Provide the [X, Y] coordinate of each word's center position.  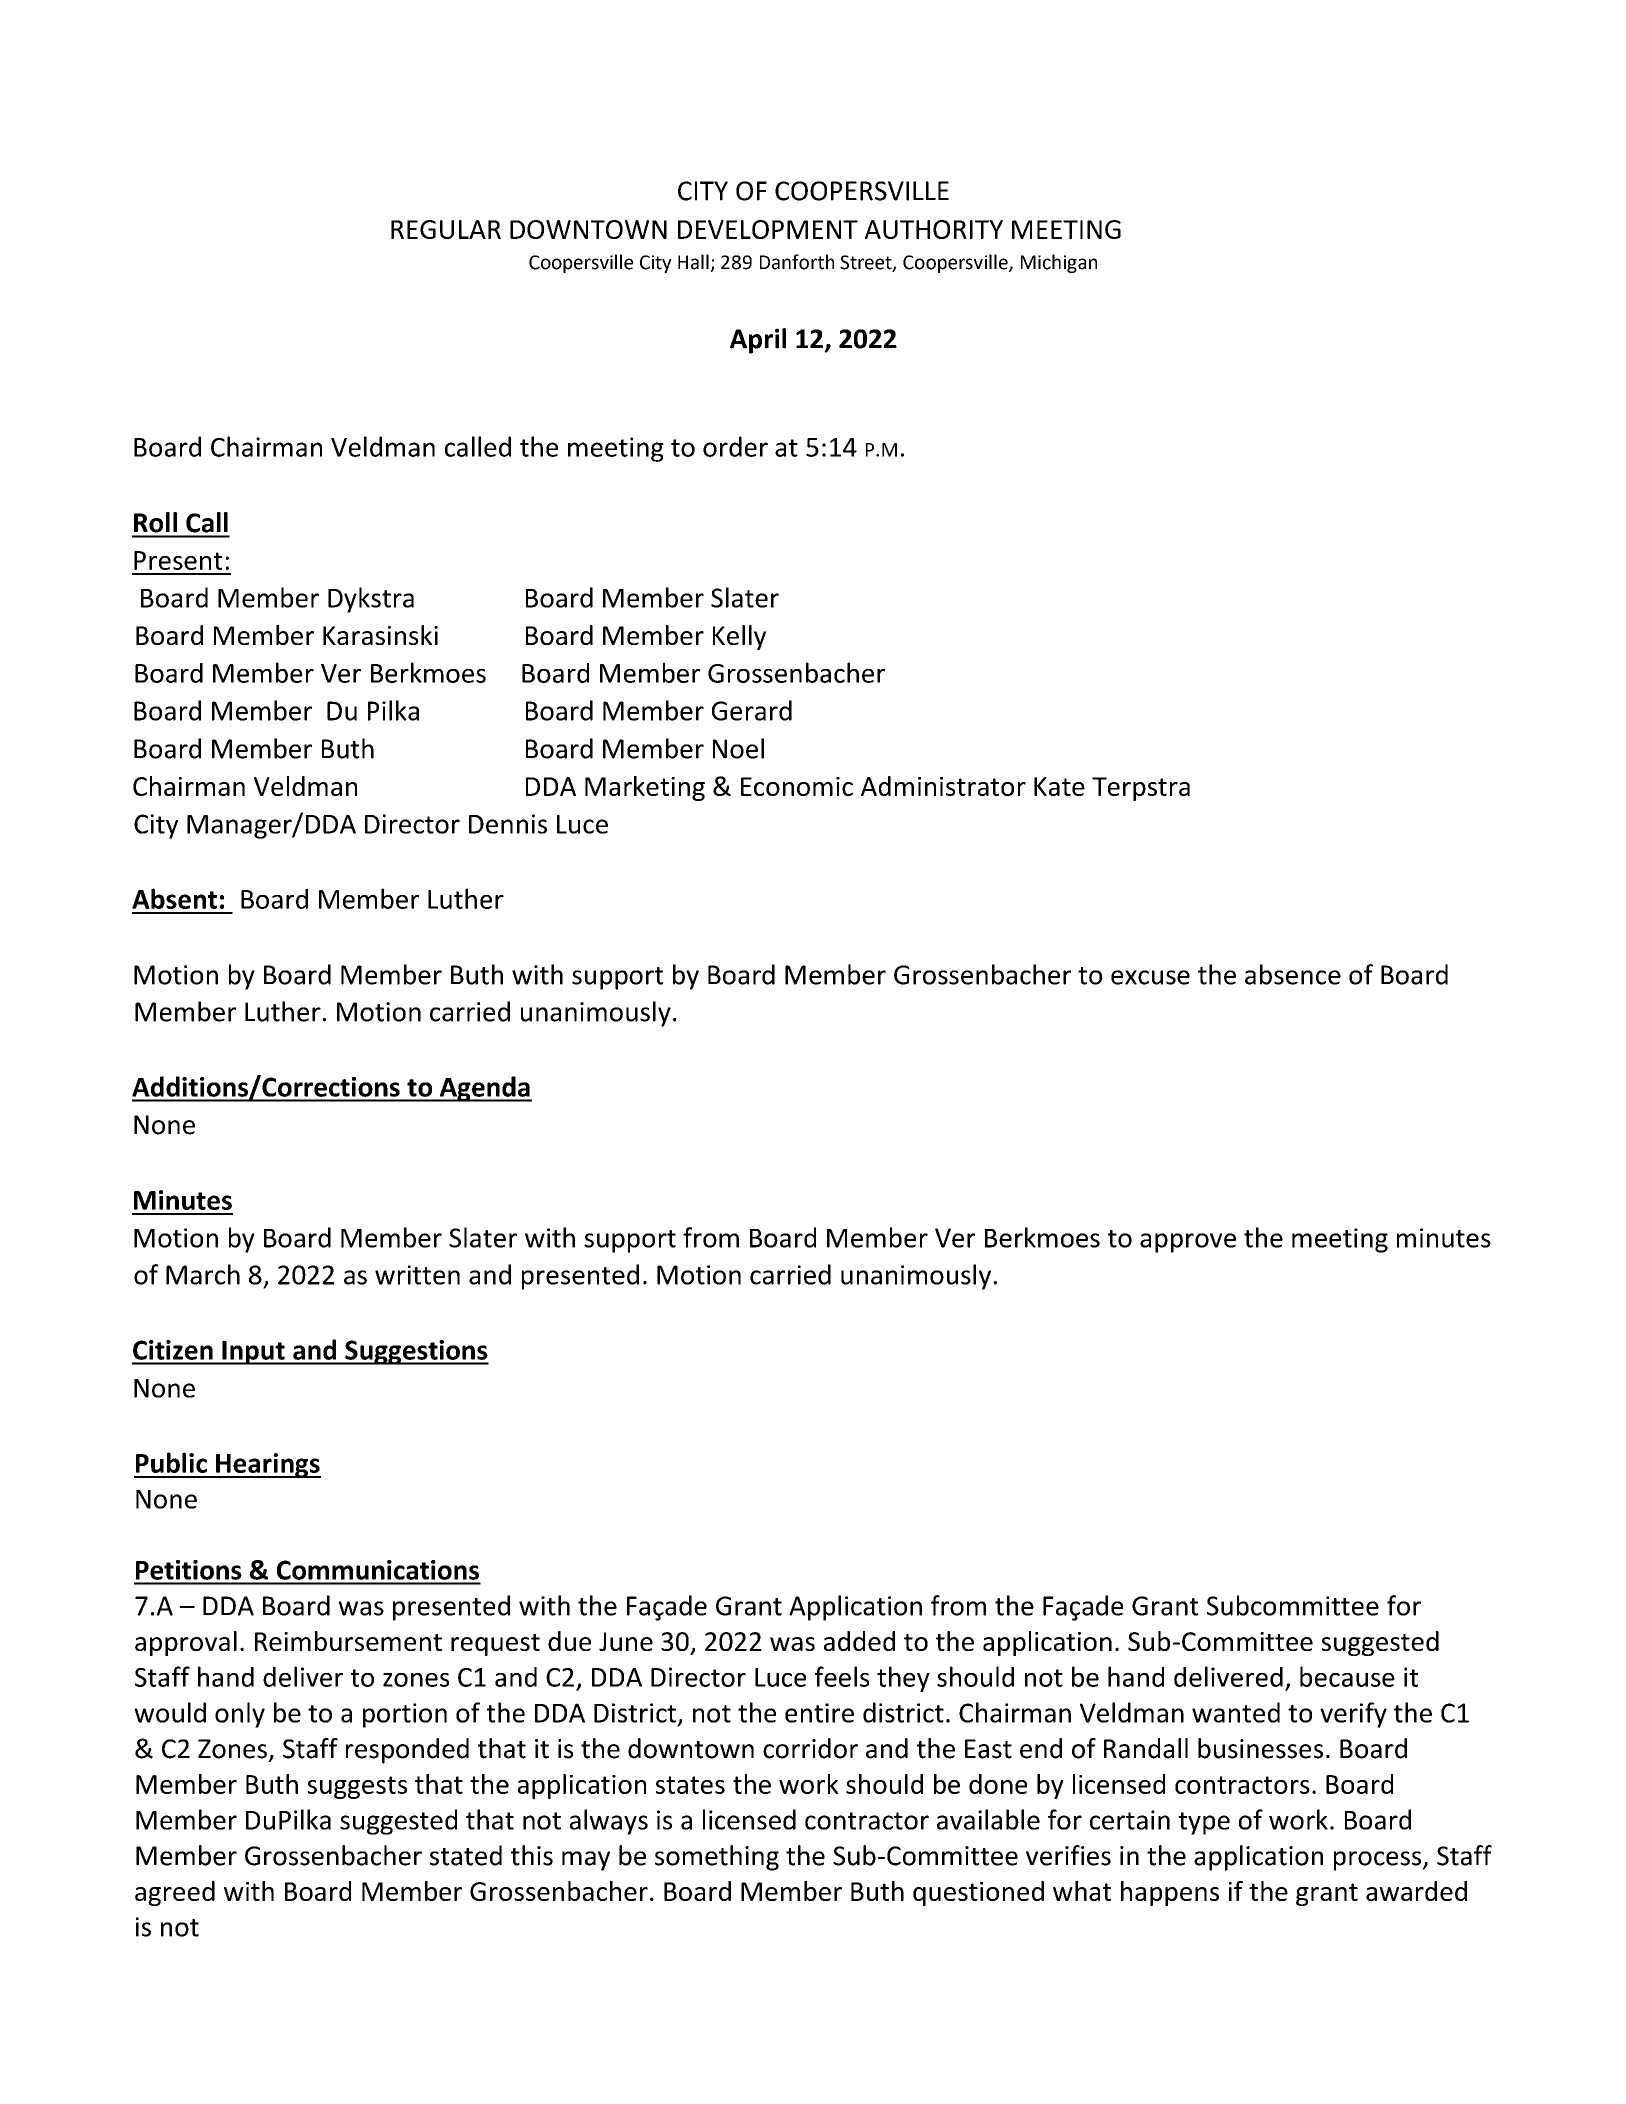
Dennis [508, 824]
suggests [357, 1787]
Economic [797, 786]
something [717, 1858]
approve [1188, 1243]
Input [253, 1353]
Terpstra [1141, 789]
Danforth [797, 262]
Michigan [1059, 263]
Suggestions [416, 1352]
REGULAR [446, 229]
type [1204, 1823]
